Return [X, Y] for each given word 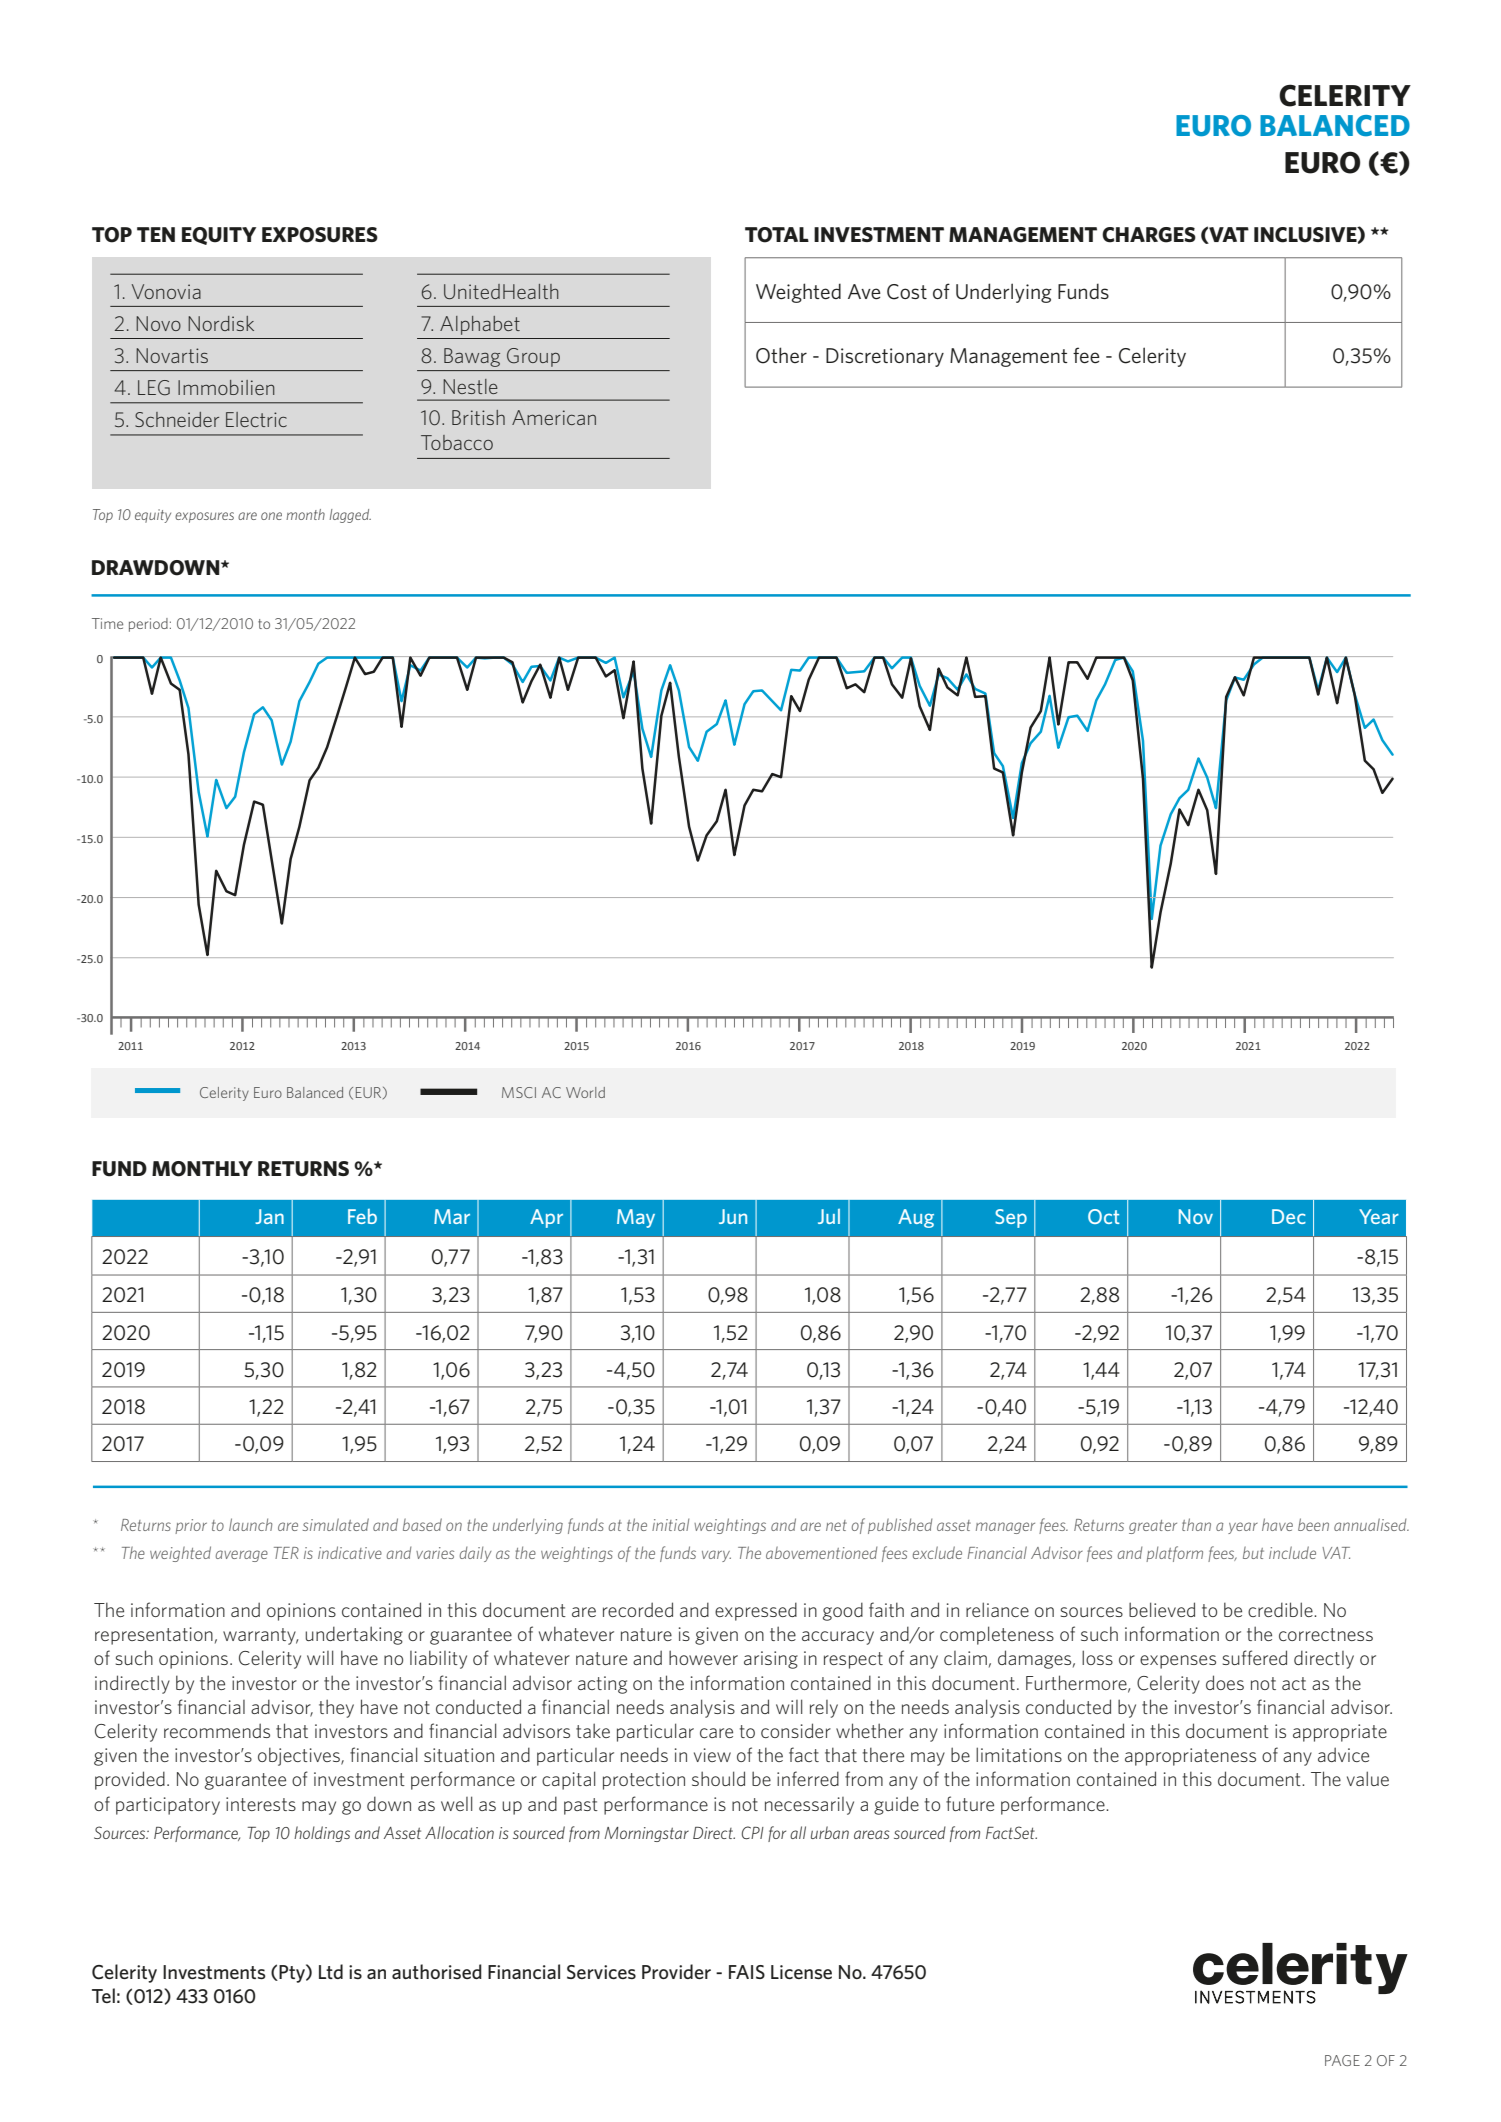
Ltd [331, 1971]
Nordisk [221, 323]
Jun [733, 1216]
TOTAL [777, 235]
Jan [269, 1216]
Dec [1289, 1216]
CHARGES [1149, 235]
